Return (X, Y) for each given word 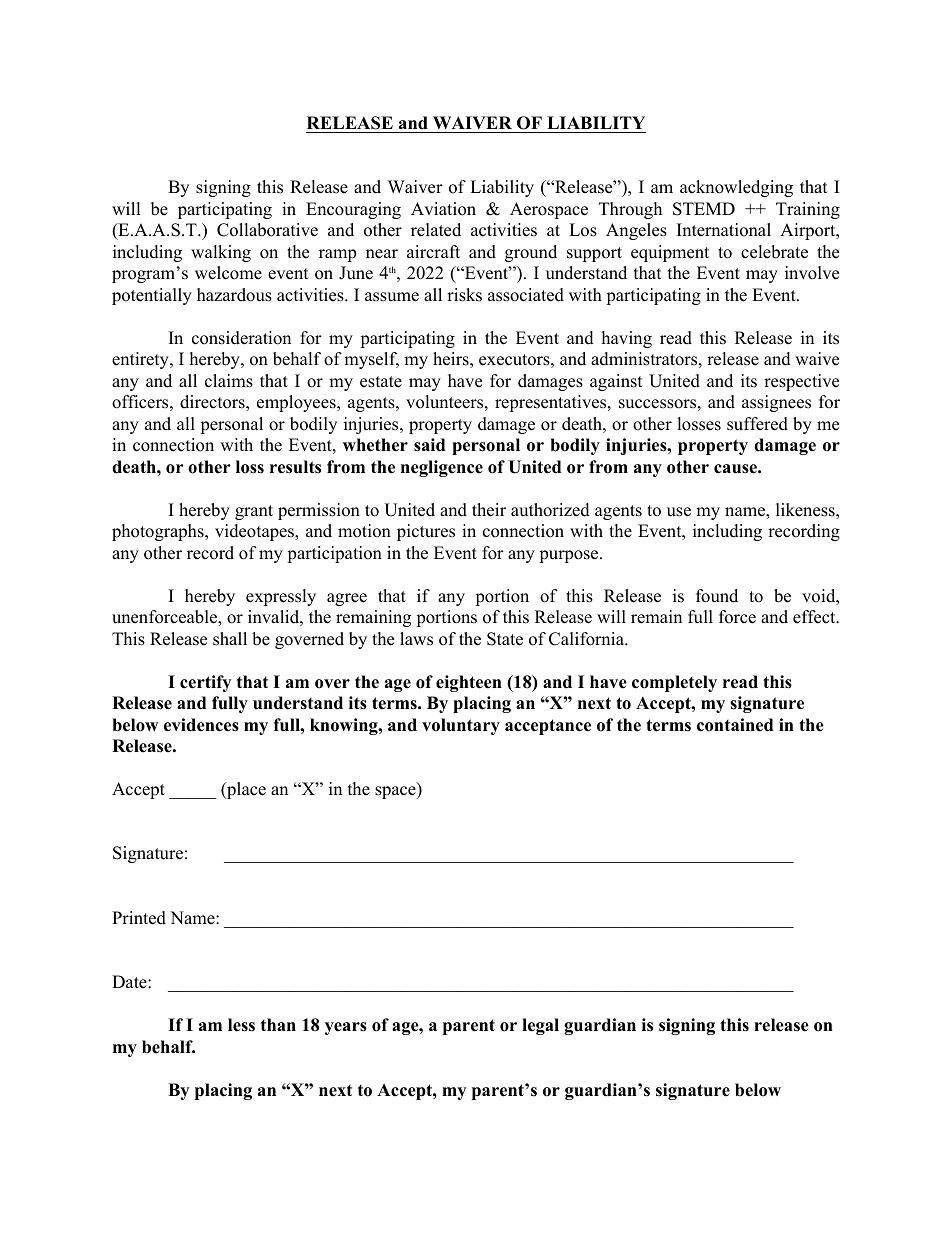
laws (416, 639)
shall (230, 639)
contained (735, 725)
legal (540, 1026)
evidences (201, 725)
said (429, 445)
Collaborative (267, 230)
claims (229, 381)
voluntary (461, 726)
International (724, 230)
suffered (757, 424)
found (717, 596)
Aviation (443, 209)
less (241, 1025)
